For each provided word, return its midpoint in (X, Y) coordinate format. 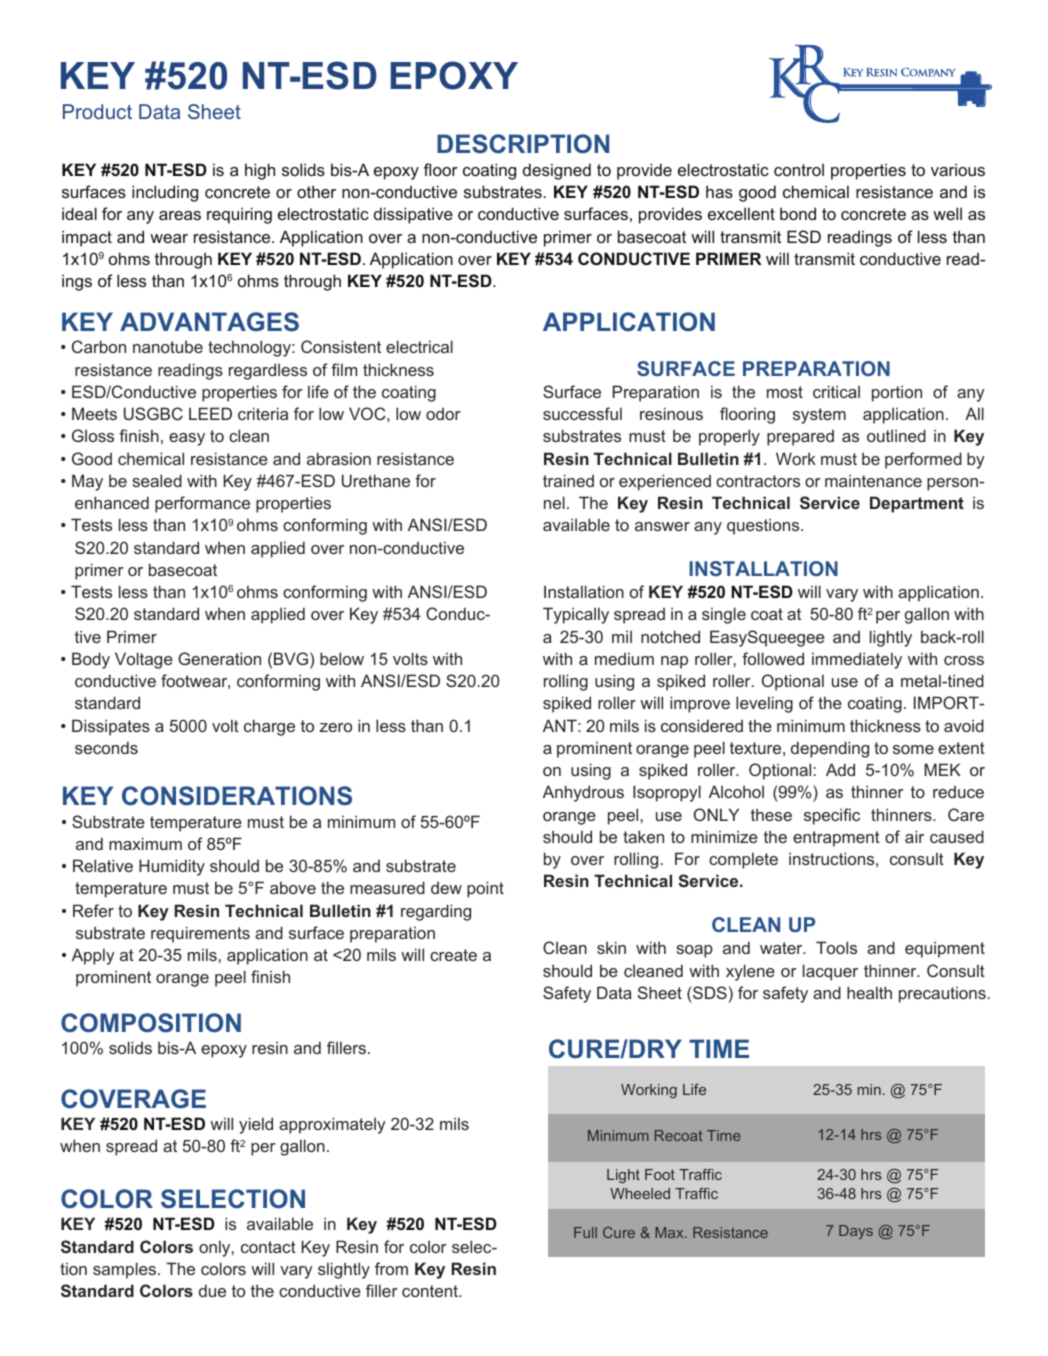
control (799, 169)
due (212, 1290)
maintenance (873, 480)
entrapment (836, 839)
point (485, 889)
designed (557, 171)
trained (568, 480)
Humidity (172, 867)
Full (585, 1232)
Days (856, 1232)
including (165, 193)
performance (202, 504)
